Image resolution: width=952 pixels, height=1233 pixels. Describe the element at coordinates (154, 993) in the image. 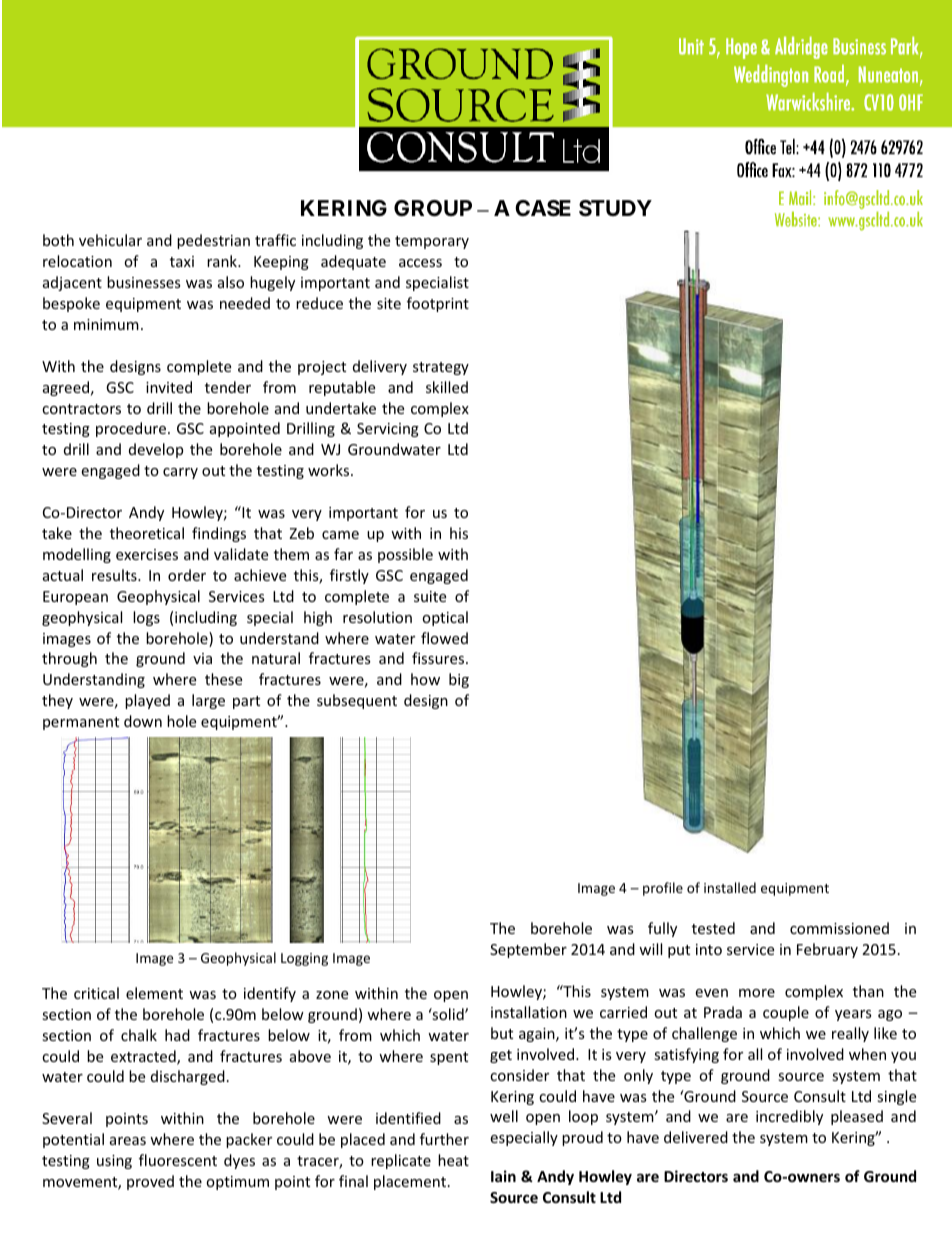

I see `element` at that location.
